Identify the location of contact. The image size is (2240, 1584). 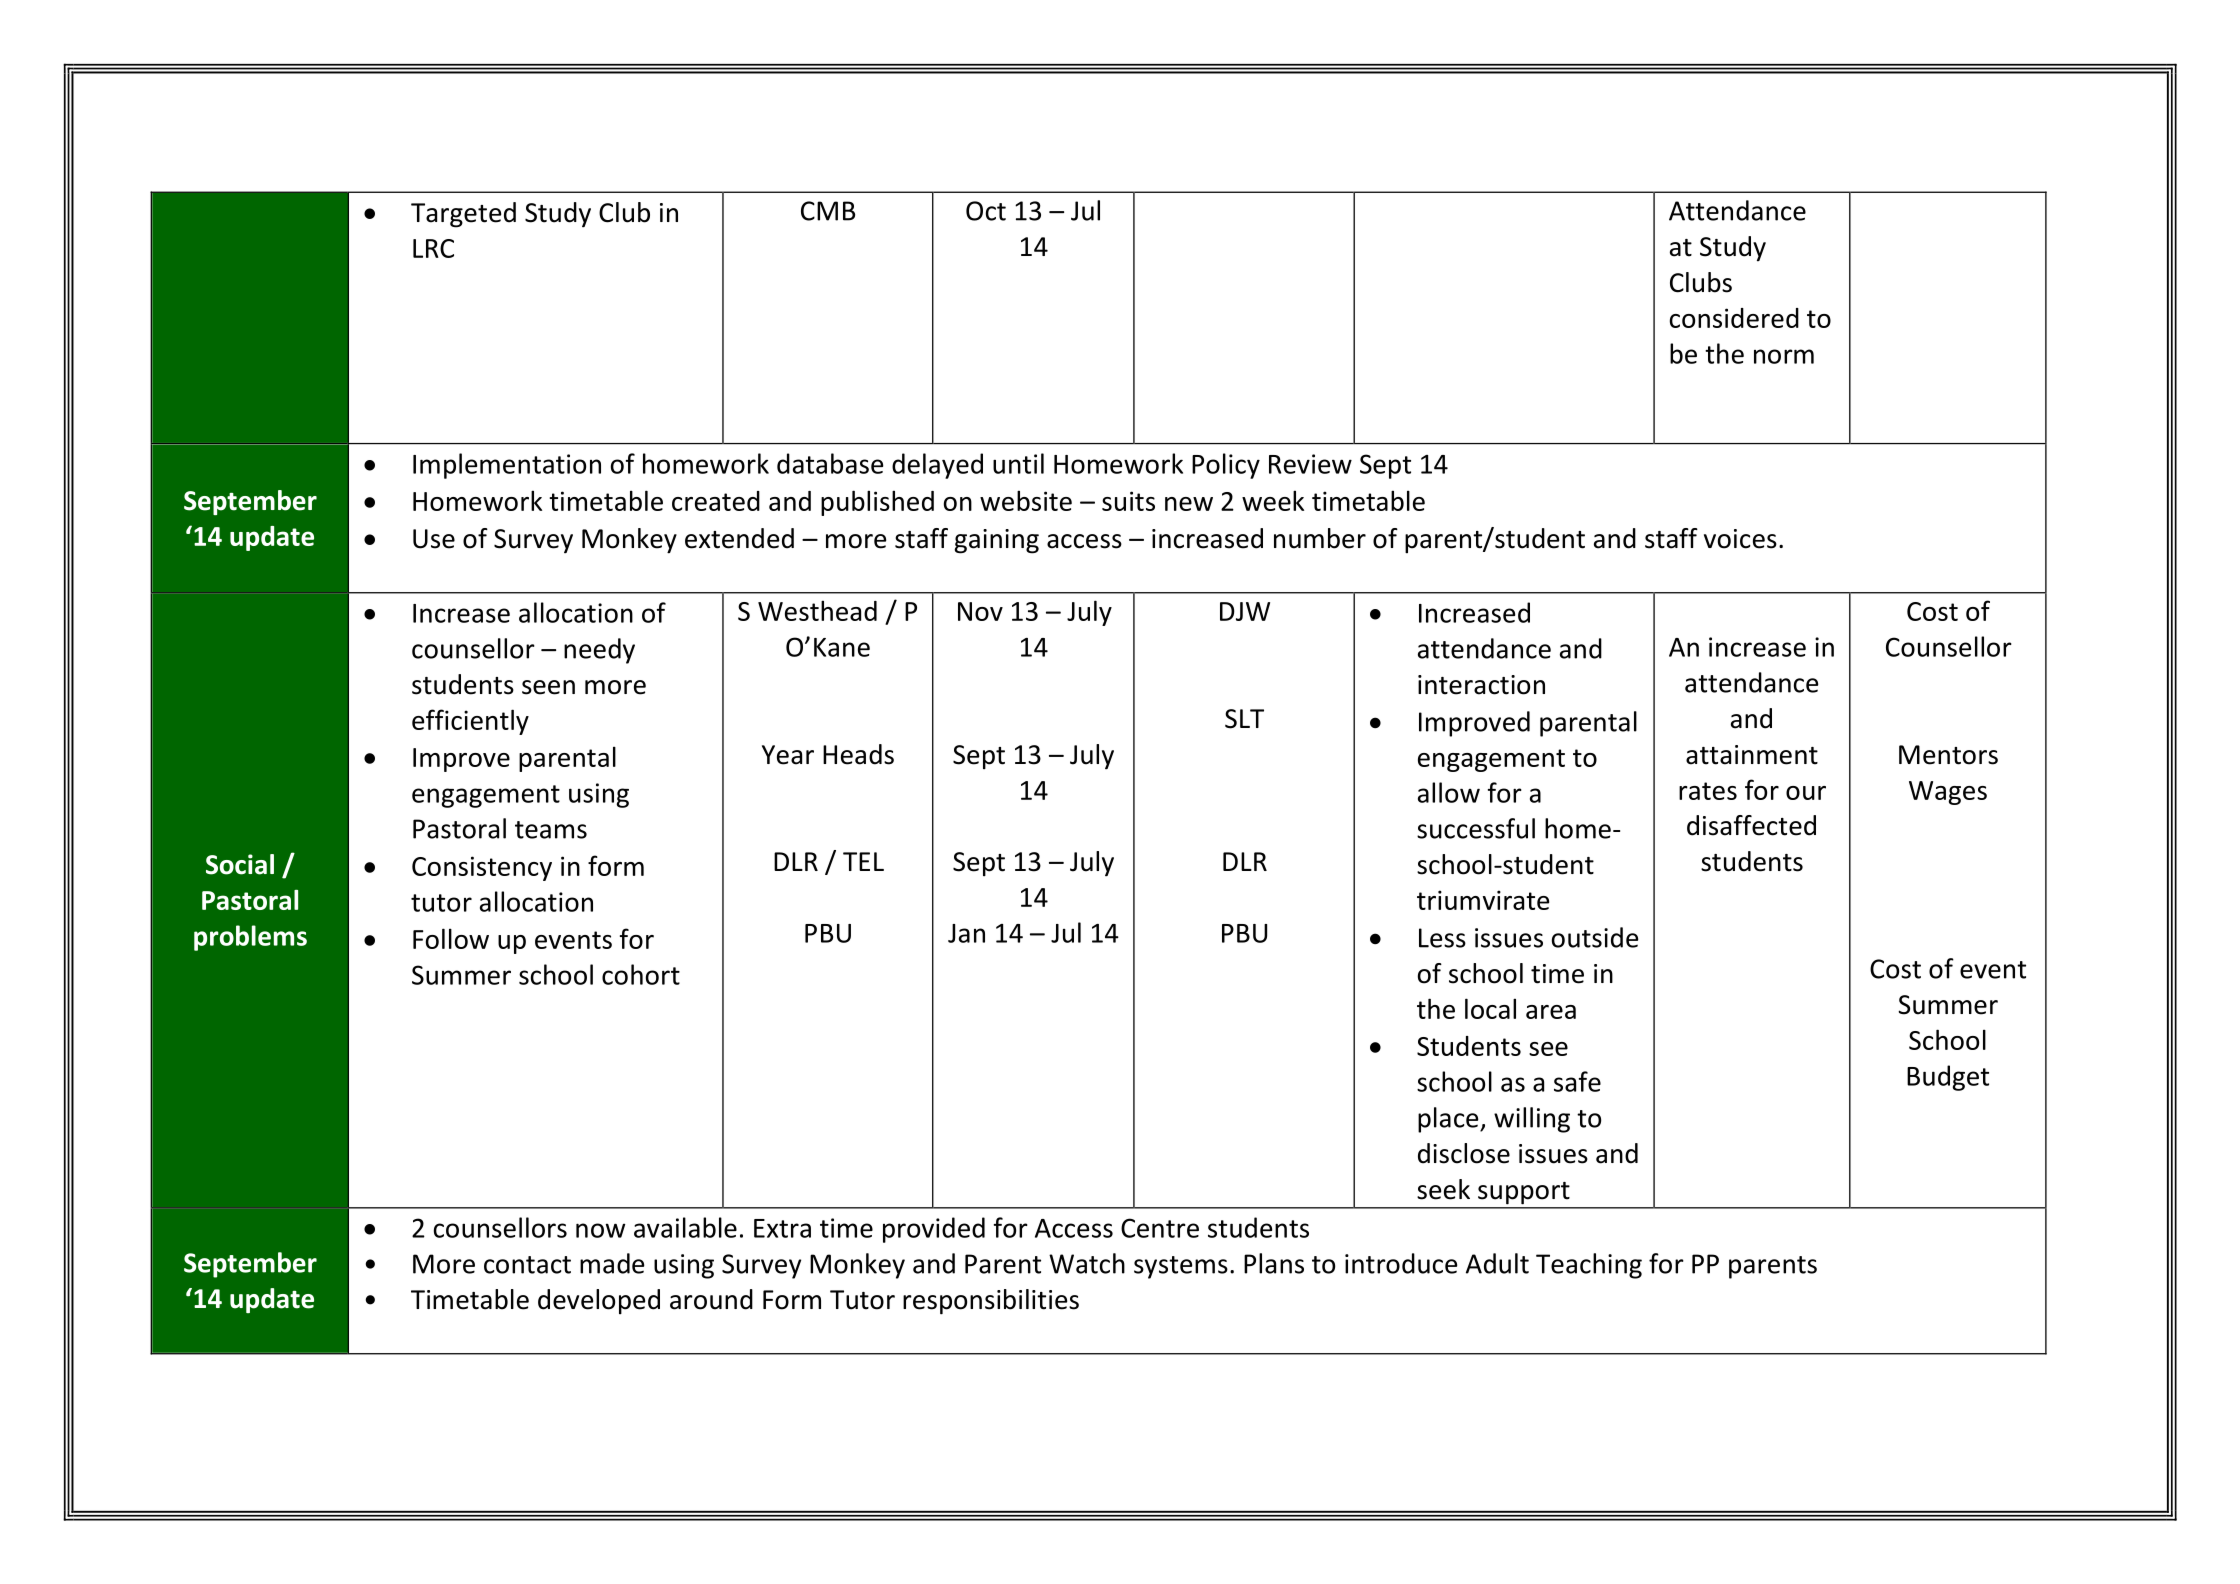
(527, 1265).
